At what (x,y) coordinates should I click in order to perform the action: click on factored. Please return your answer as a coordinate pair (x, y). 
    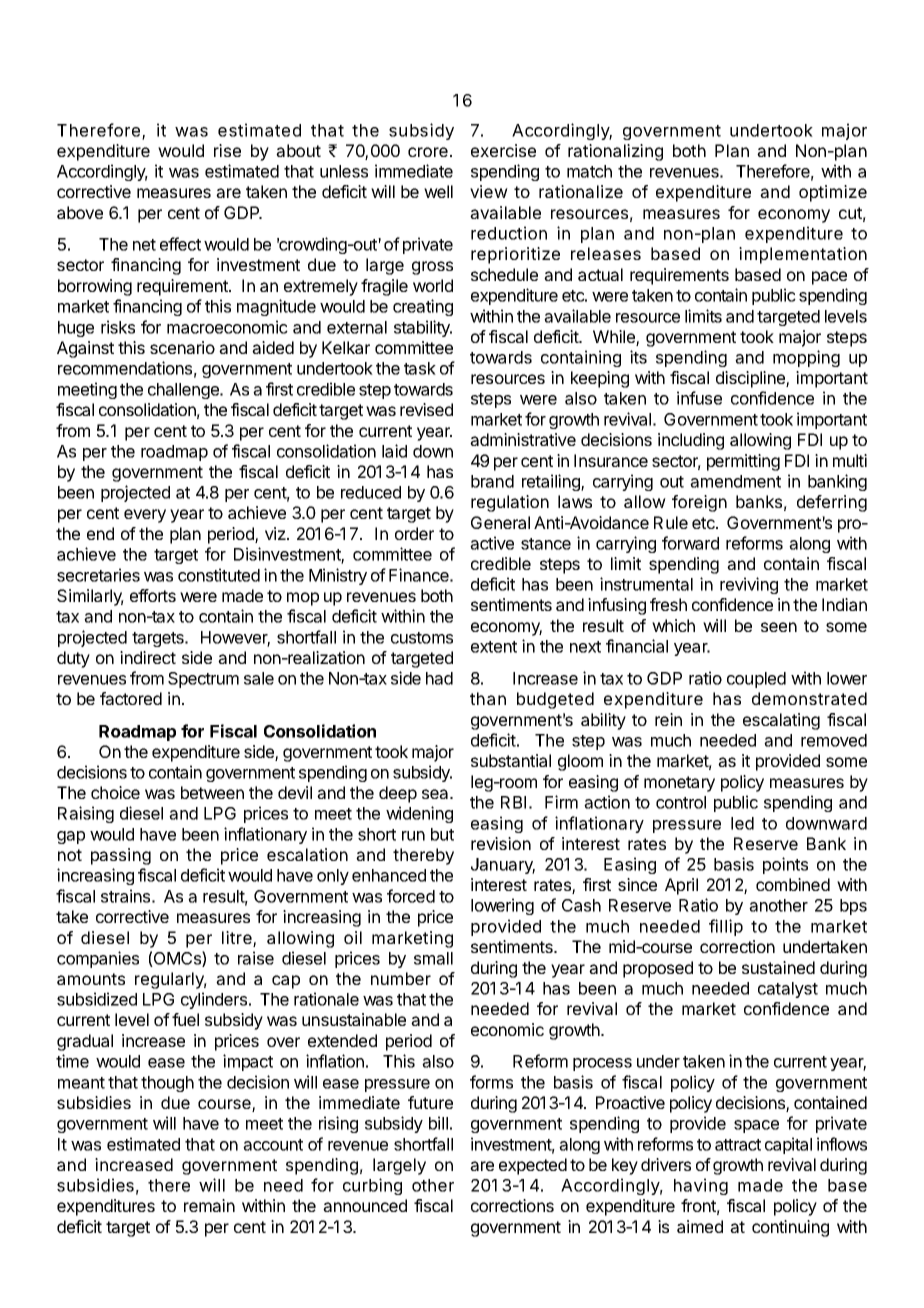
    Looking at the image, I should click on (131, 698).
